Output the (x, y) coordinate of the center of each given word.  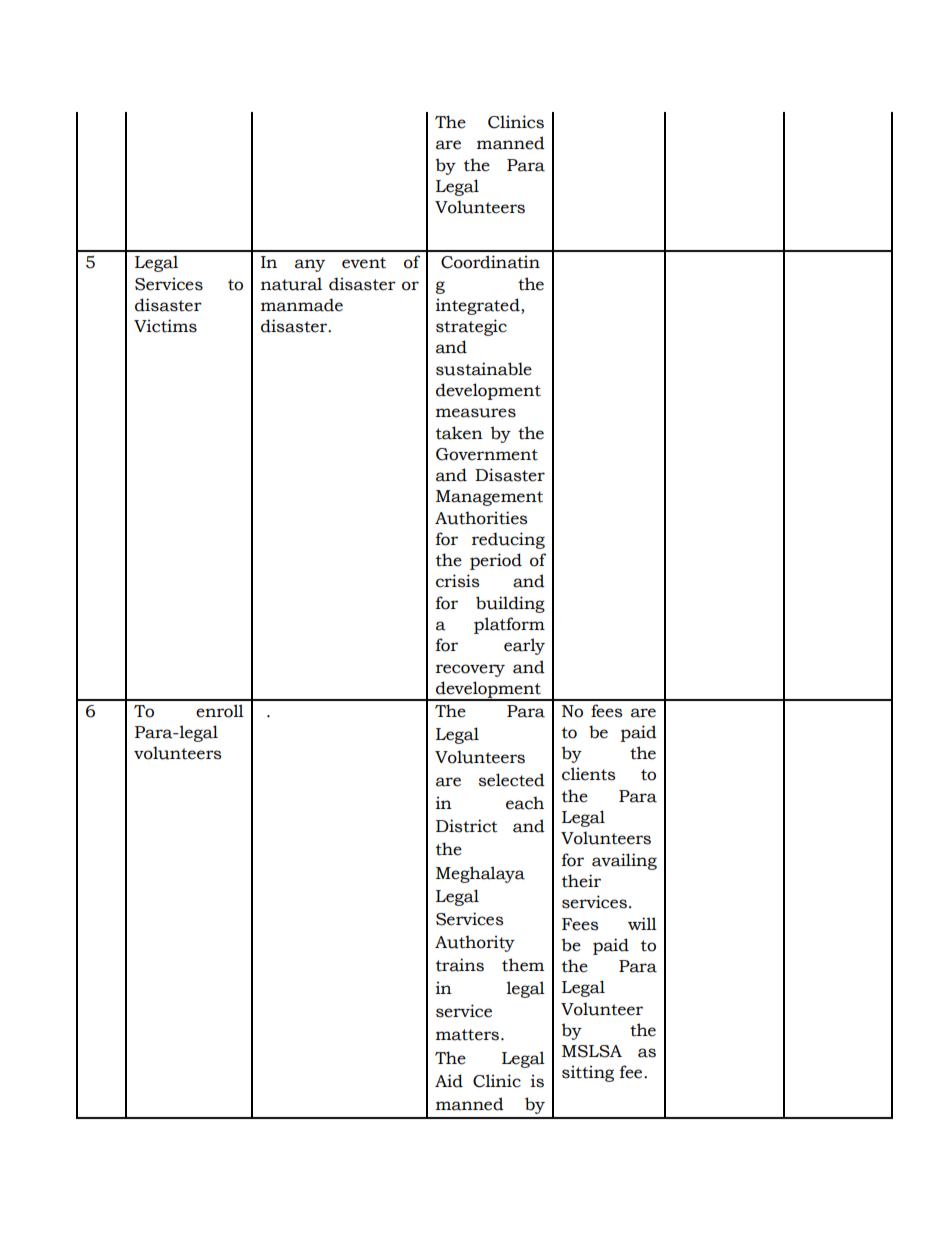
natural (291, 284)
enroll (220, 711)
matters (469, 1035)
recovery (470, 670)
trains (460, 965)
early (524, 646)
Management (489, 498)
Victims (165, 326)
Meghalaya (480, 874)
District (467, 826)
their (581, 881)
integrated (479, 306)
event (364, 263)
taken (459, 433)
